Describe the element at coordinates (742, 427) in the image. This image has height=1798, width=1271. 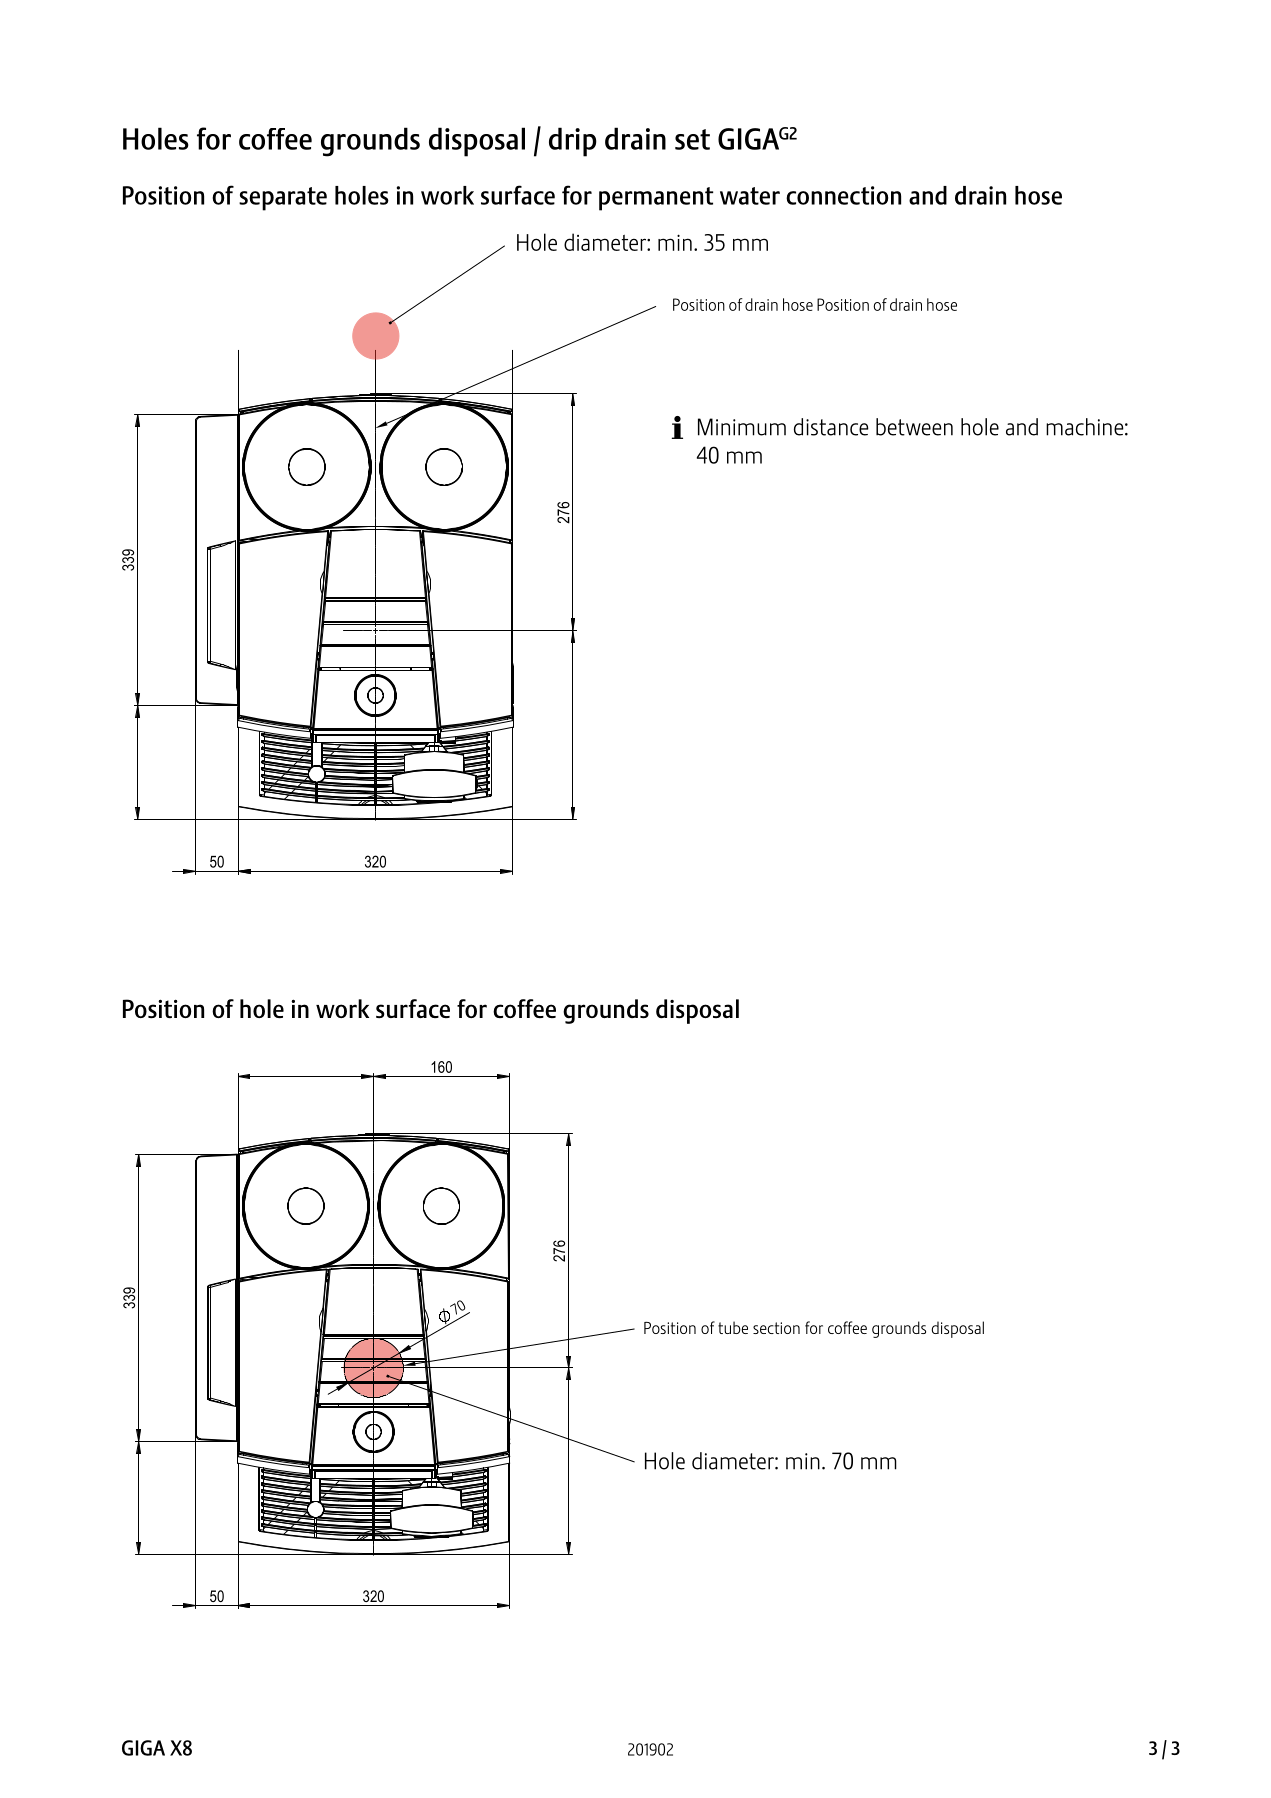
I see `Minimum` at that location.
